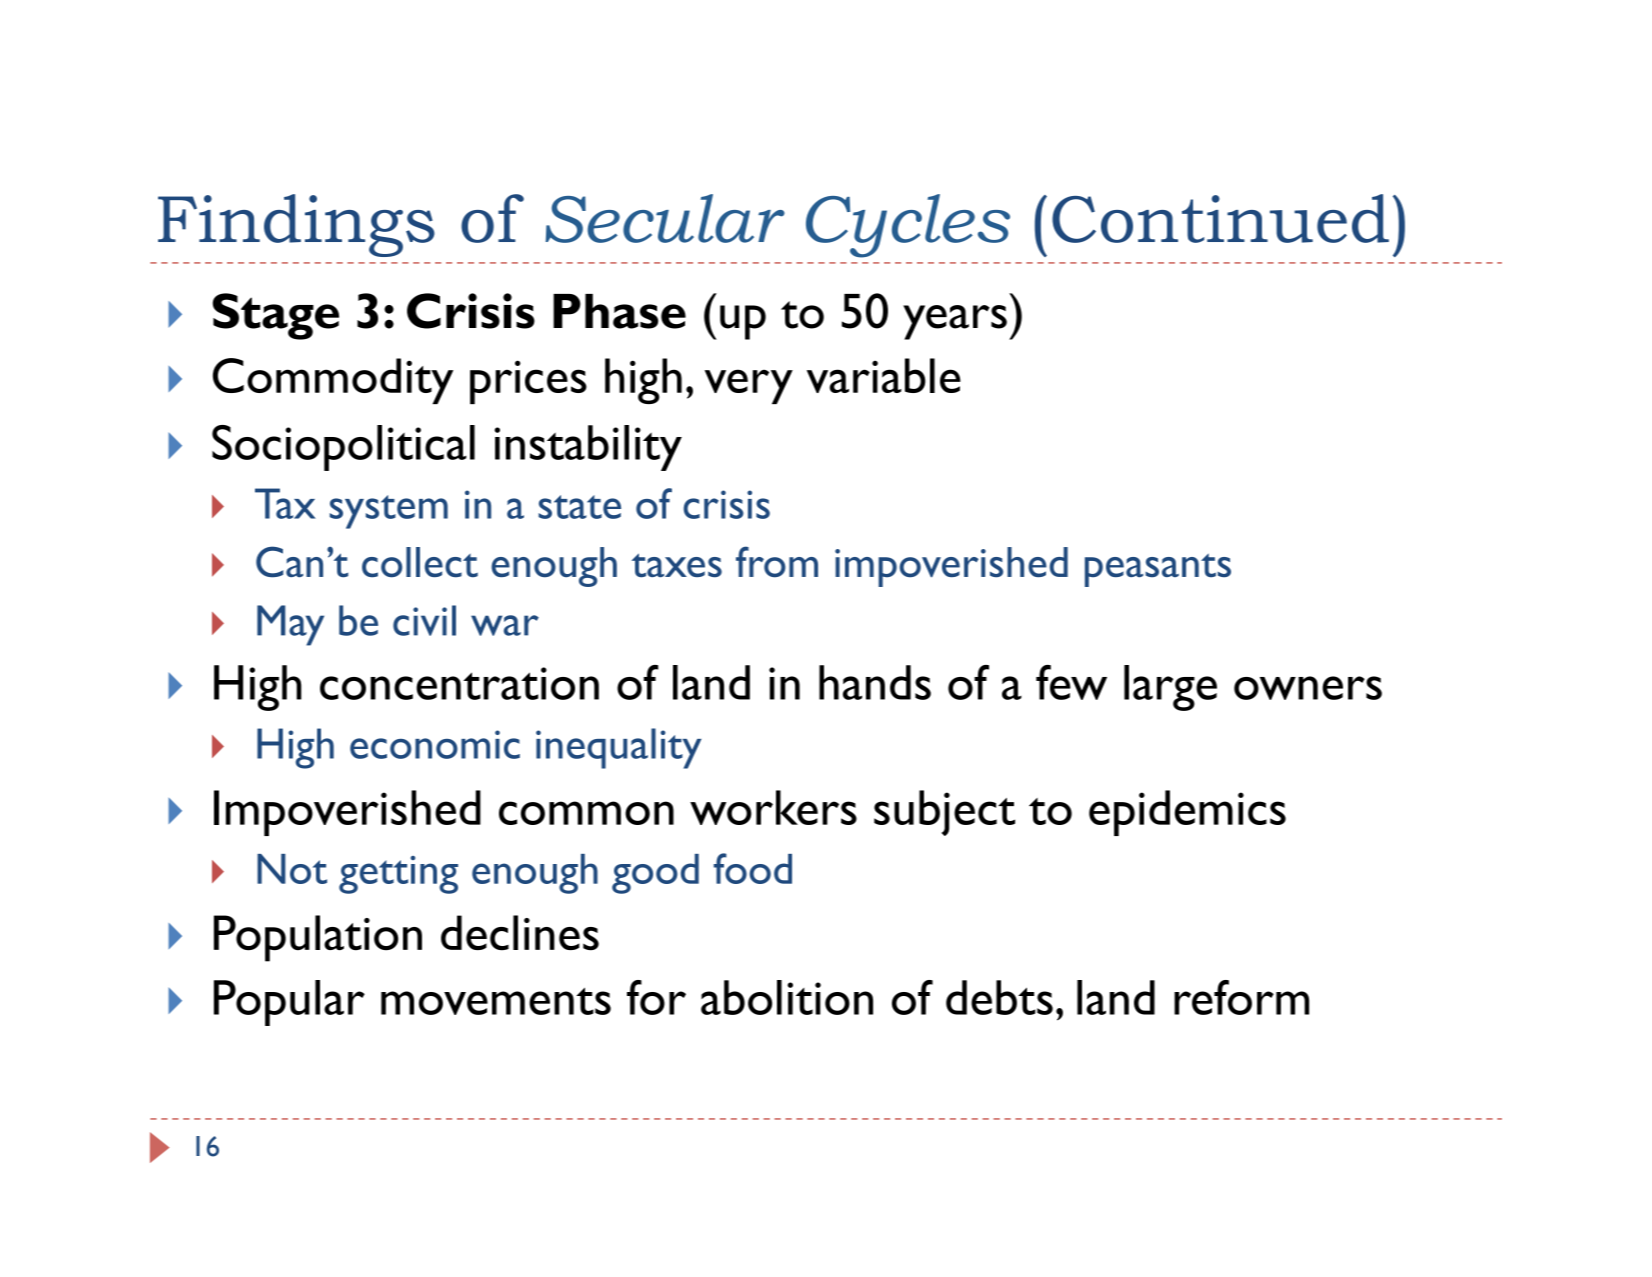  I want to click on movements, so click(496, 1001).
